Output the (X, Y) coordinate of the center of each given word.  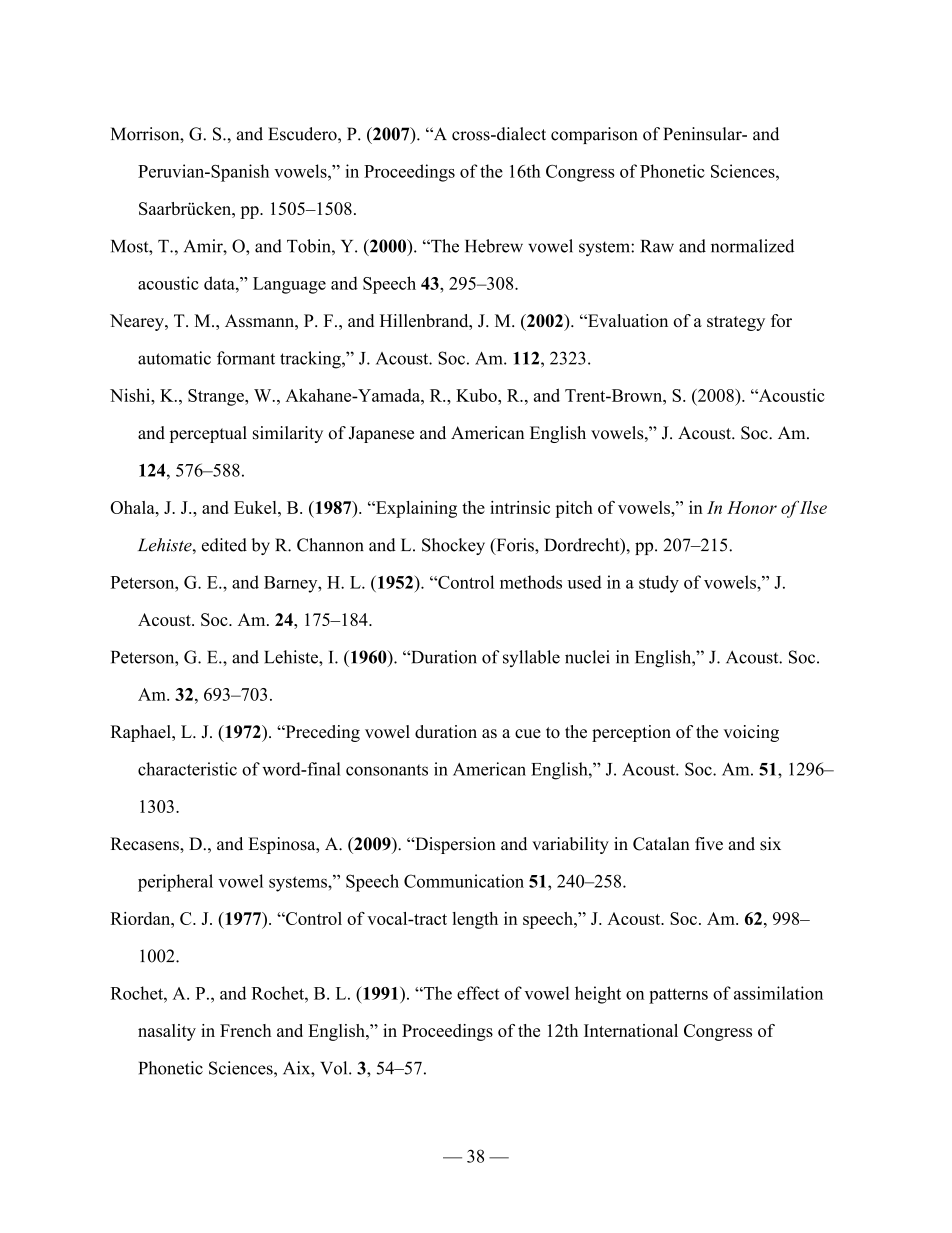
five (709, 844)
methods (531, 582)
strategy (736, 323)
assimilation (778, 993)
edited (224, 545)
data (220, 283)
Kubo (477, 395)
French (245, 1030)
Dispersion (454, 845)
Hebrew (494, 246)
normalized (752, 246)
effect (478, 993)
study (659, 584)
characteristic (187, 769)
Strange (217, 397)
